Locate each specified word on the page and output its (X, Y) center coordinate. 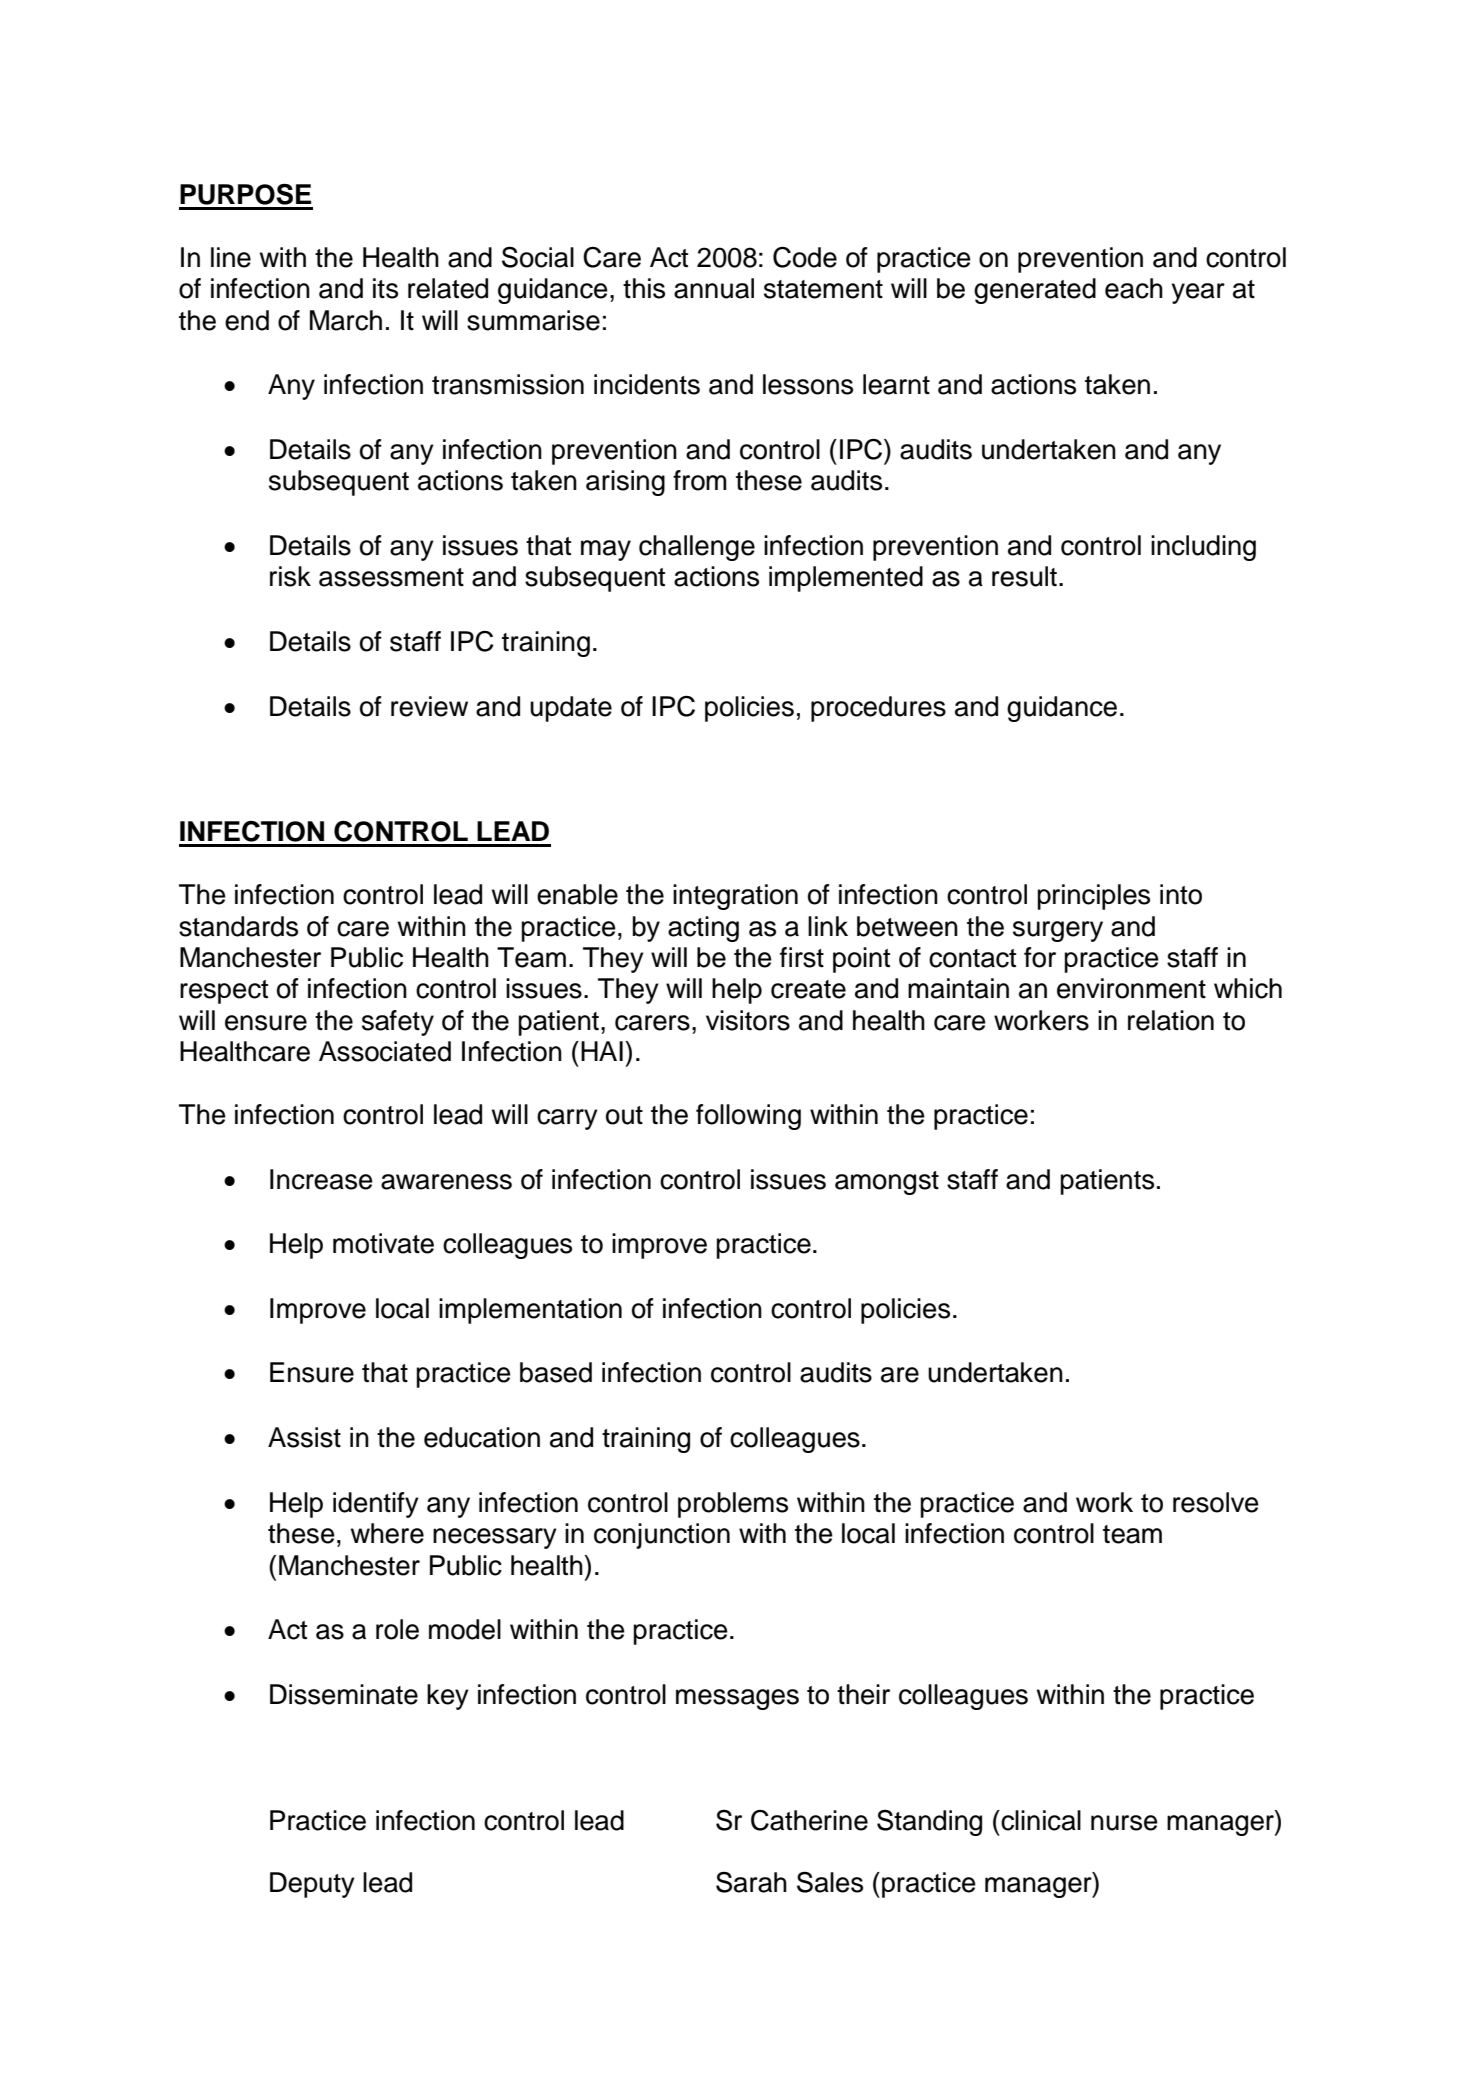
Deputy (312, 1885)
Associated (385, 1051)
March (346, 320)
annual (714, 288)
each (1134, 288)
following (748, 1117)
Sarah (751, 1882)
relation (1171, 1020)
